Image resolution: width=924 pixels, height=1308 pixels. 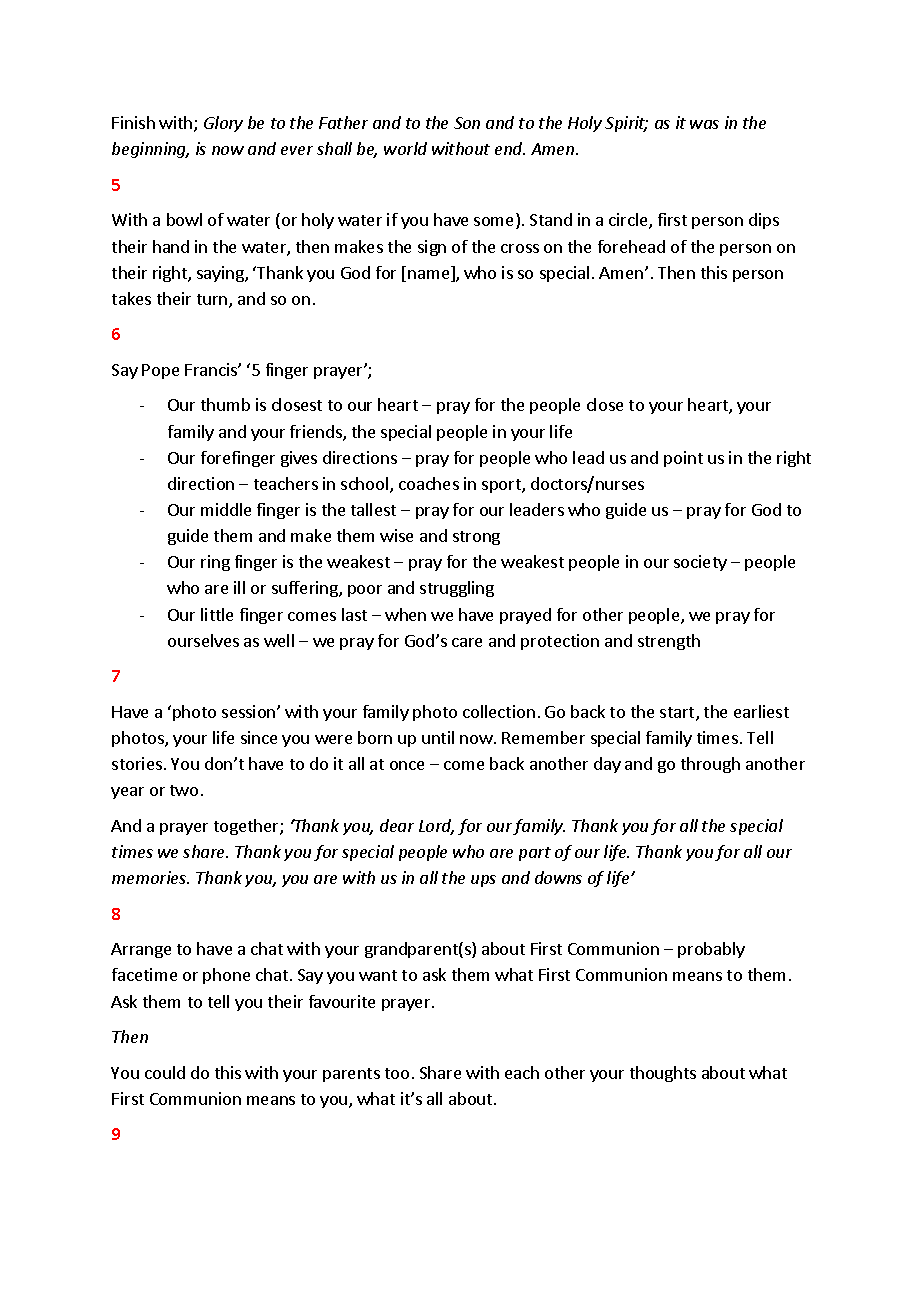 What do you see at coordinates (405, 148) in the screenshot?
I see `world` at bounding box center [405, 148].
